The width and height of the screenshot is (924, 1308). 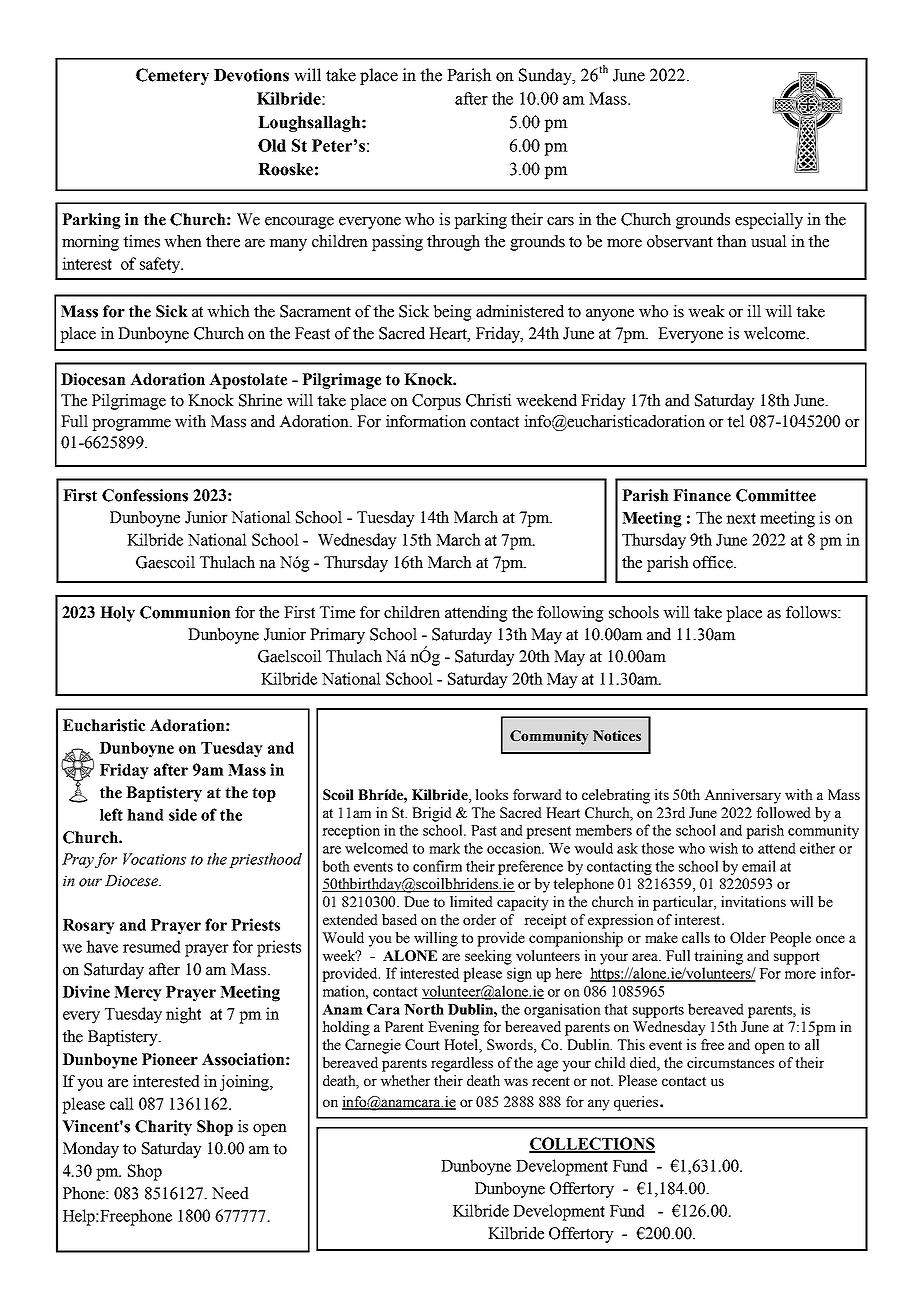 I want to click on circumstances, so click(x=730, y=1062).
